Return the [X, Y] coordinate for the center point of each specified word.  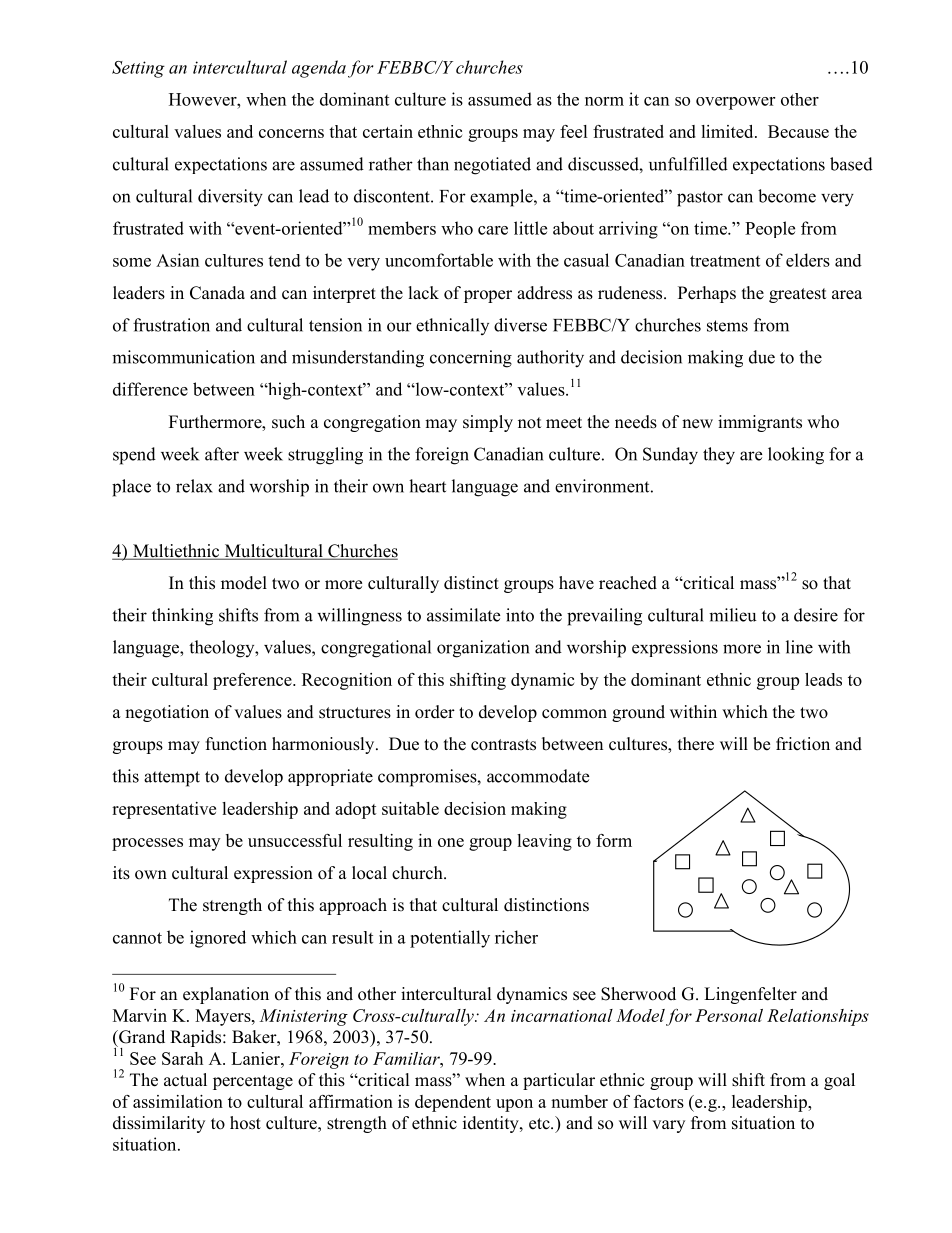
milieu [733, 615]
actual [185, 1080]
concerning [471, 359]
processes [147, 844]
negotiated [492, 166]
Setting [138, 69]
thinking [182, 617]
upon [514, 1105]
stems [727, 326]
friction [803, 744]
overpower [735, 103]
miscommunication [183, 357]
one [451, 842]
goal [839, 1081]
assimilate [463, 615]
